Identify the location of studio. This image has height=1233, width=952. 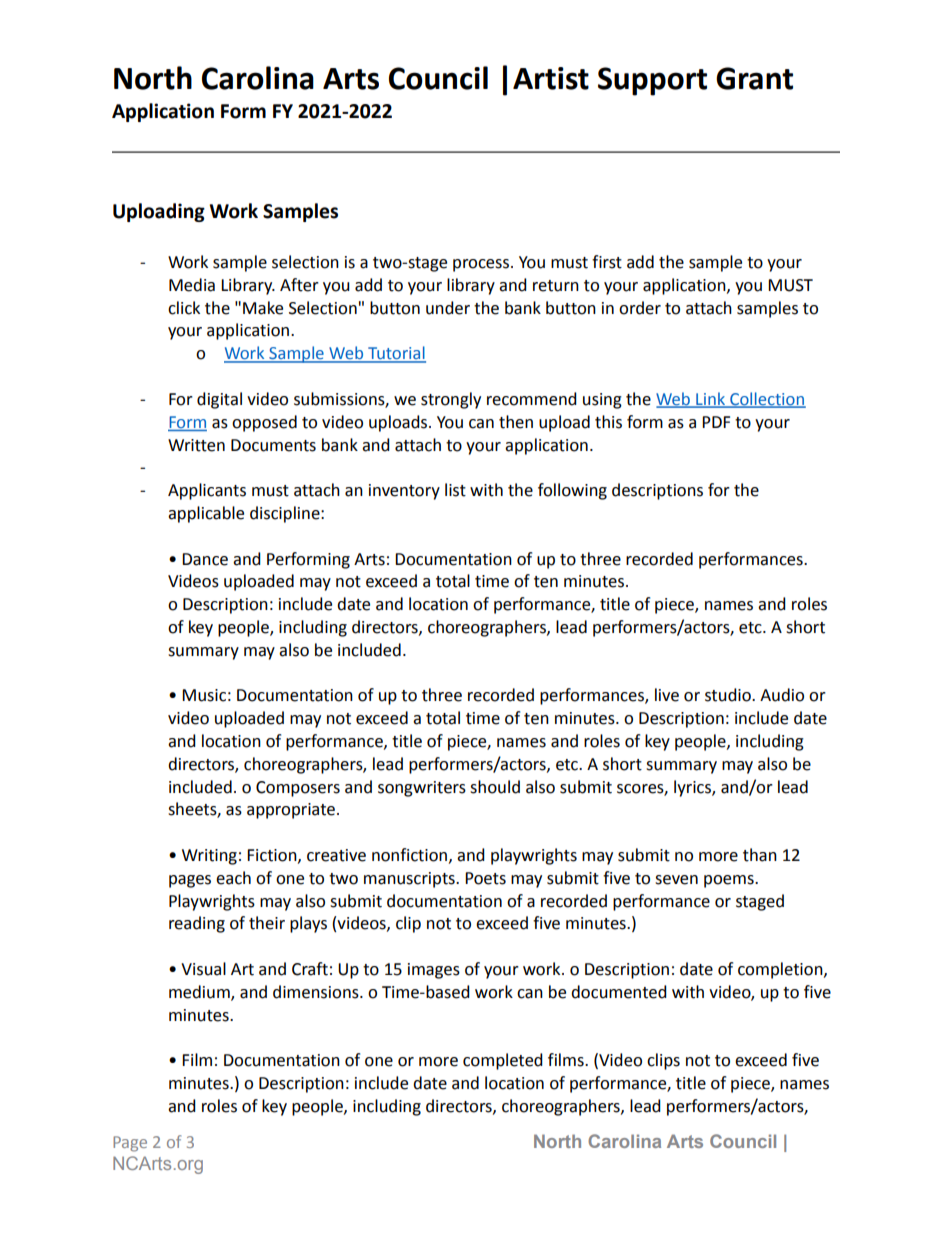
(729, 695).
